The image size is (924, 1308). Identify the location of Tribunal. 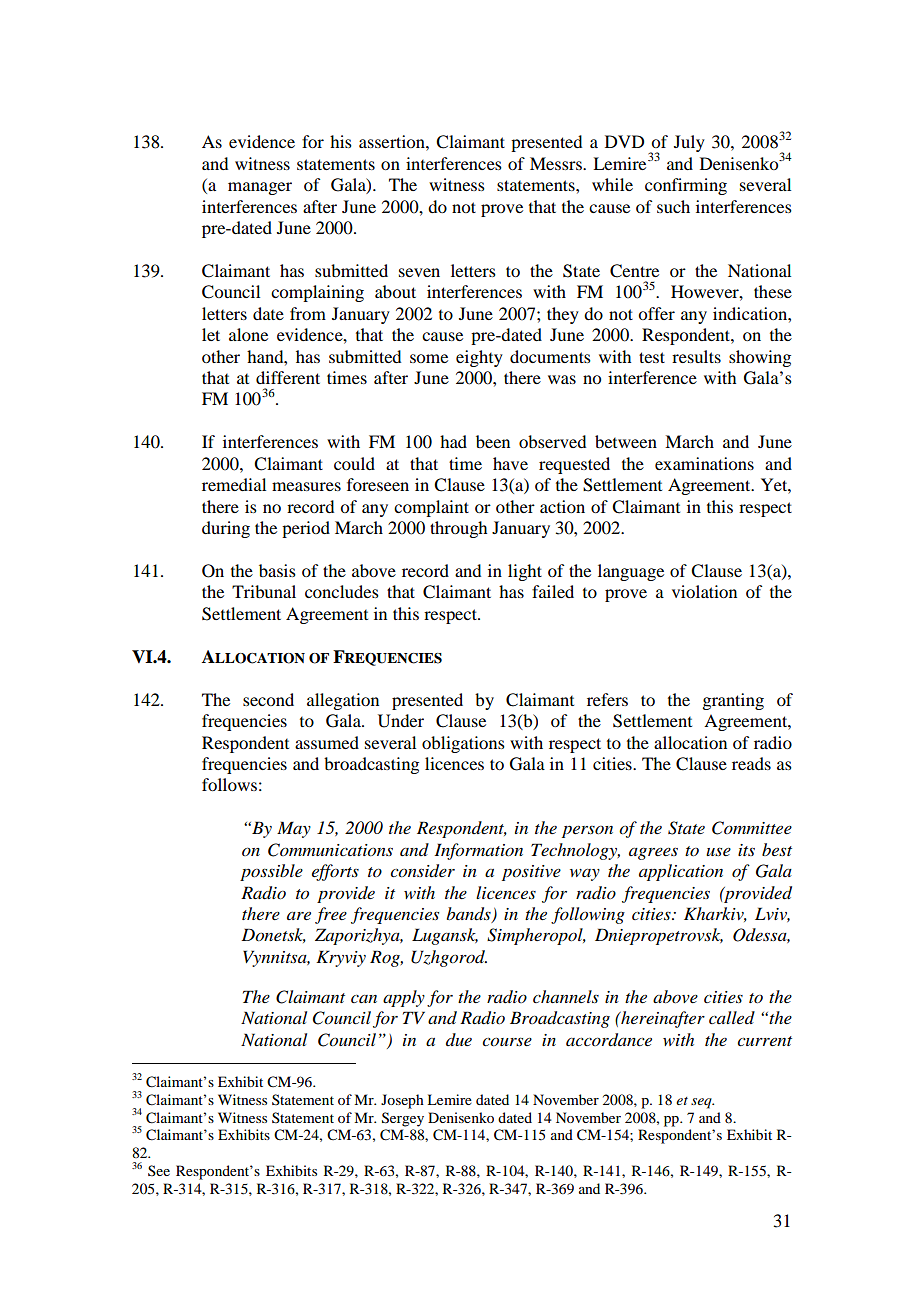
(264, 591).
